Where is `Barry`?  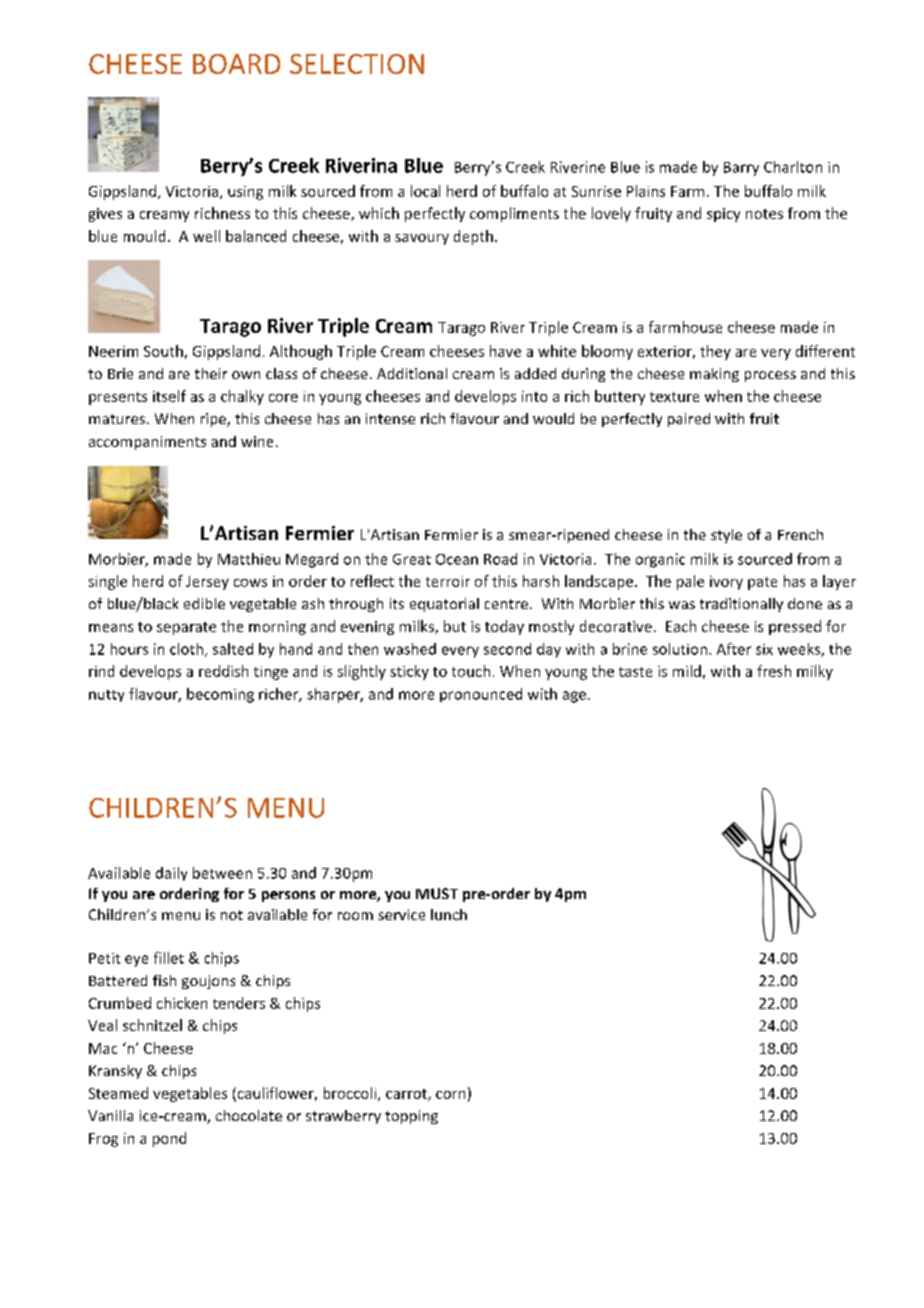
Barry is located at coordinates (741, 169).
